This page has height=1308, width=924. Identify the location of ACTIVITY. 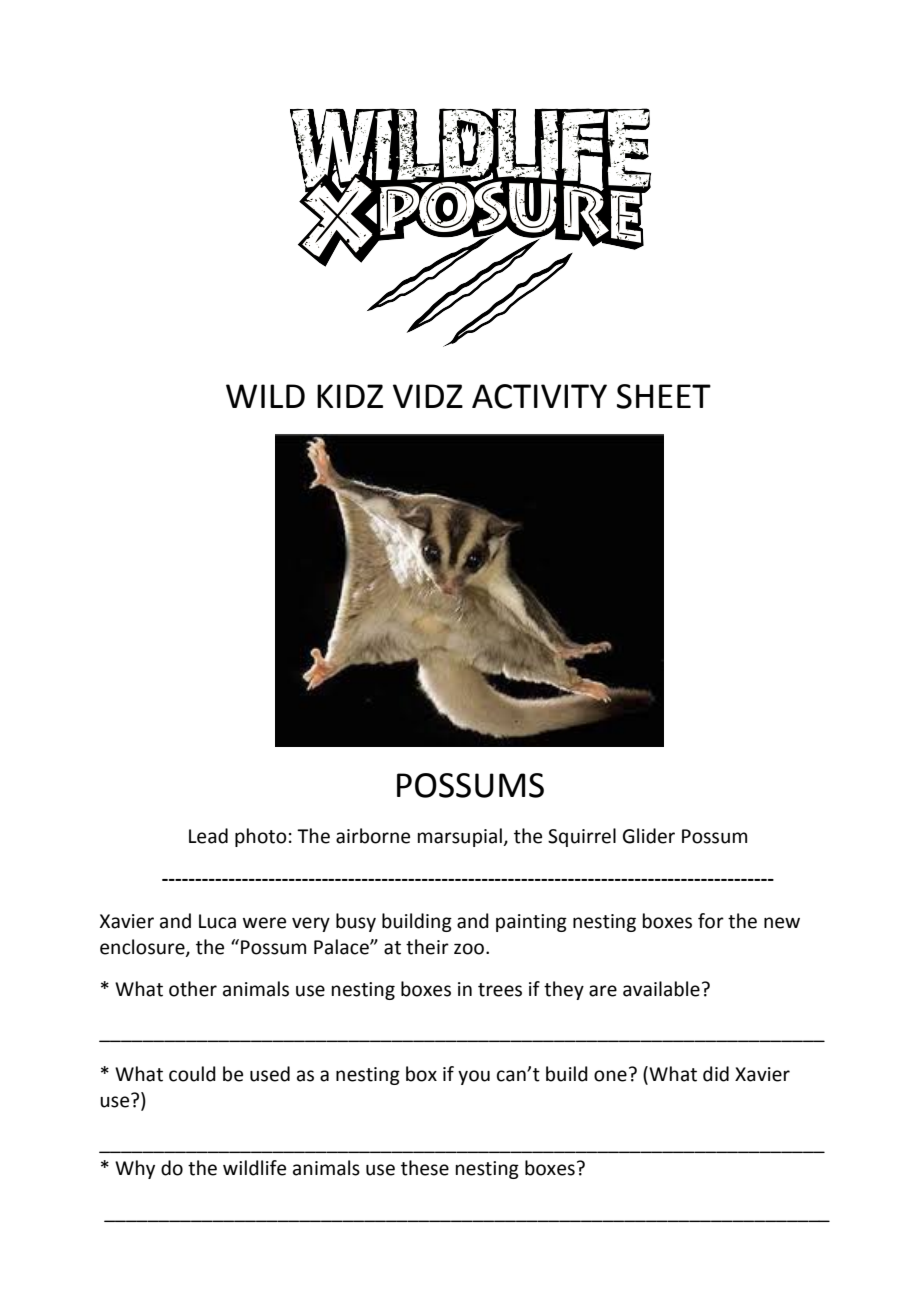
(539, 396).
